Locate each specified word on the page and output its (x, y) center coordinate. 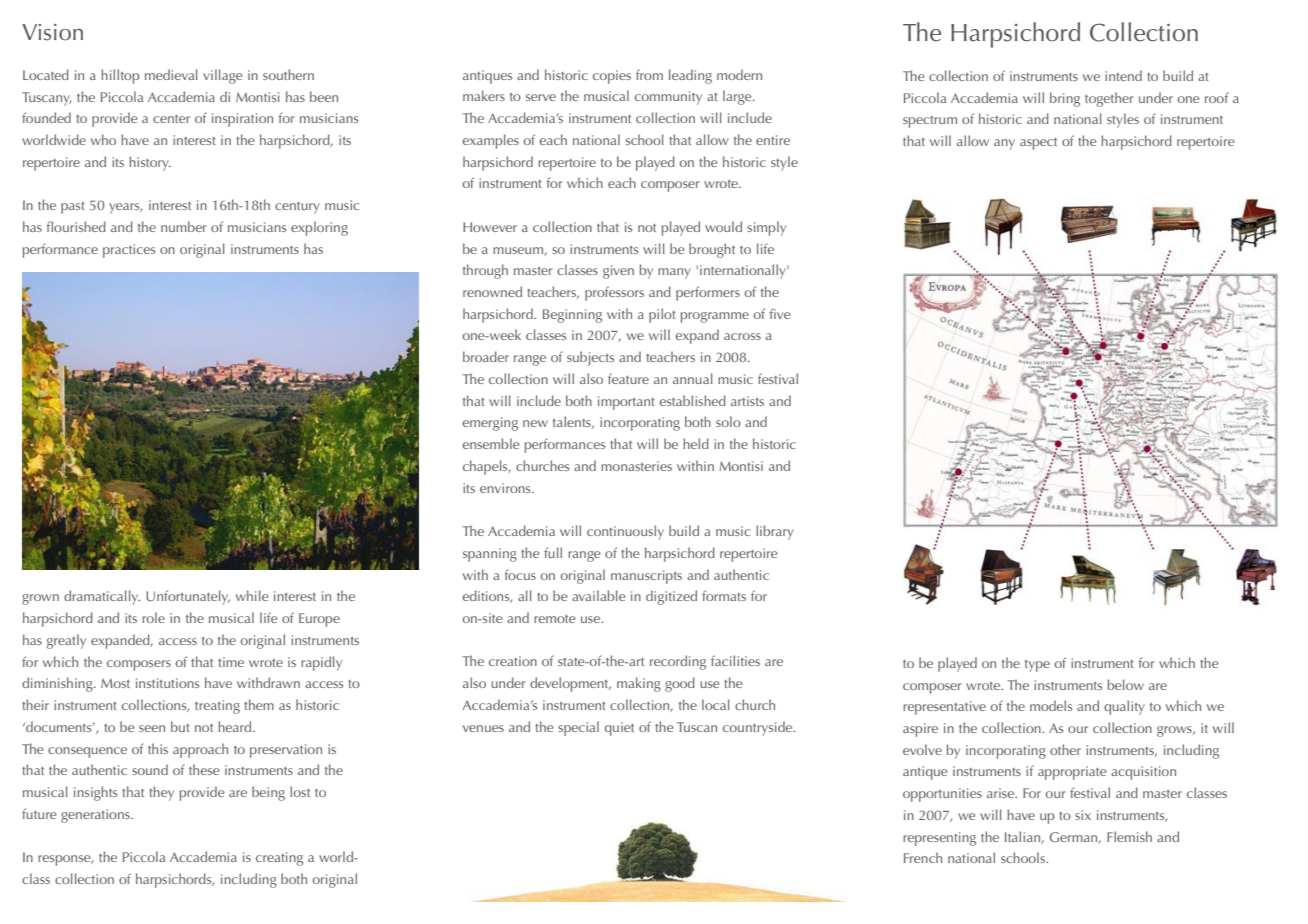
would (723, 226)
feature (628, 378)
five (780, 313)
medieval (171, 74)
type (1037, 666)
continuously (625, 532)
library (775, 532)
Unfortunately (188, 597)
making (639, 684)
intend (1123, 75)
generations (96, 816)
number (184, 226)
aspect (1038, 144)
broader (486, 356)
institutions (167, 683)
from (649, 74)
